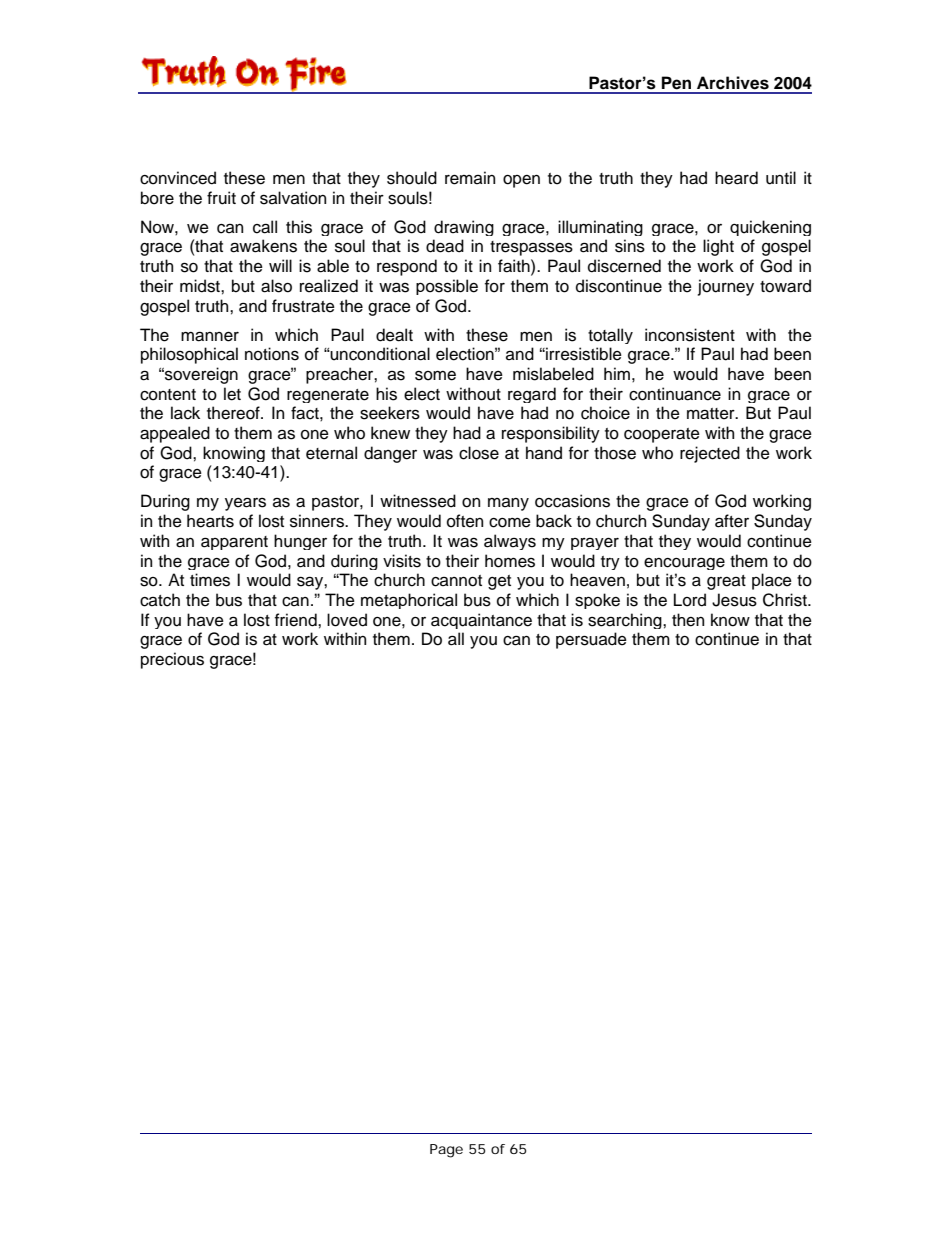  I want to click on Page, so click(446, 1151).
